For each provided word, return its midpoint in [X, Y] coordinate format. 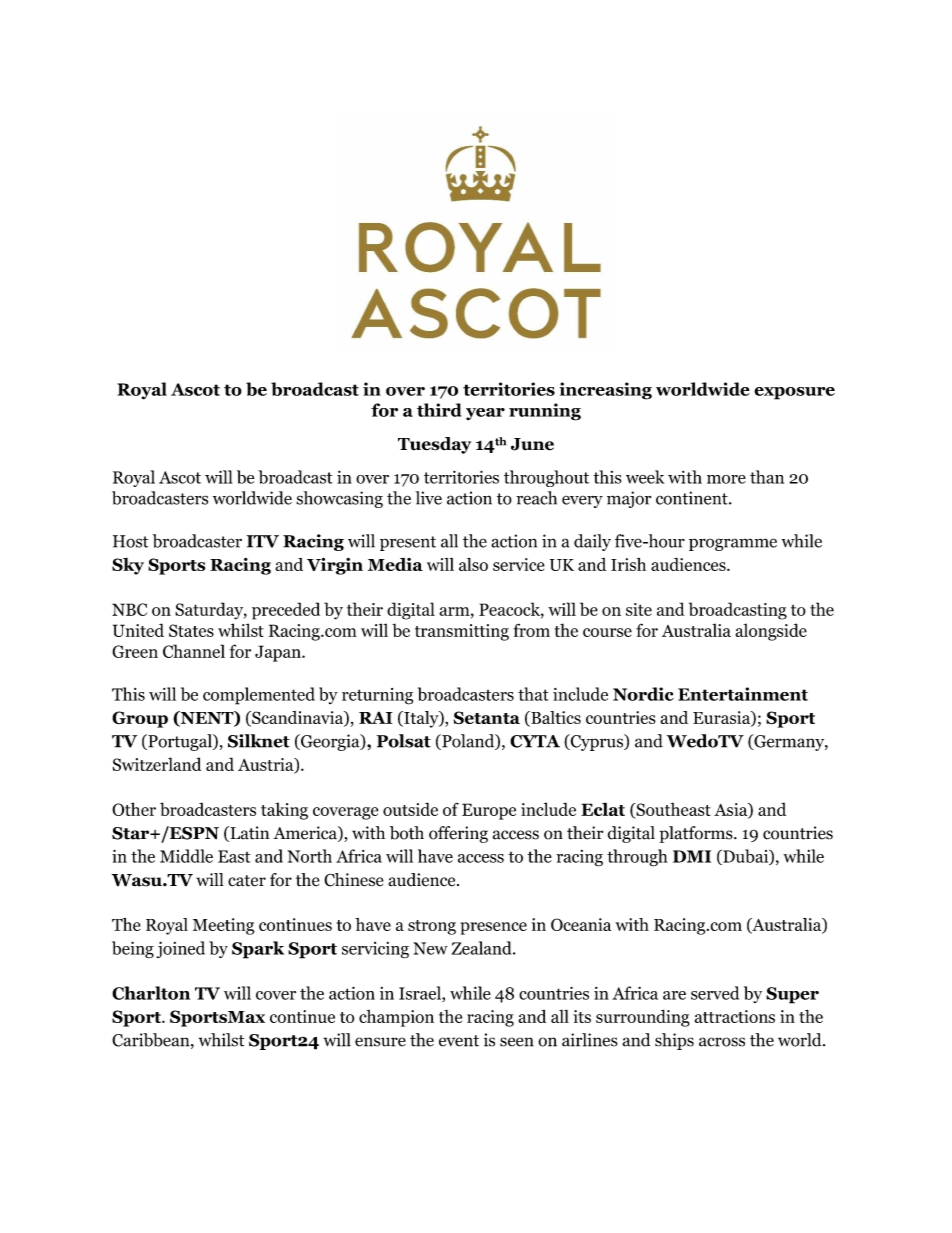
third [439, 410]
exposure [794, 393]
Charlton [151, 993]
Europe [489, 811]
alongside [771, 632]
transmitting [462, 632]
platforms [697, 834]
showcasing [339, 499]
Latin [248, 834]
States [191, 630]
